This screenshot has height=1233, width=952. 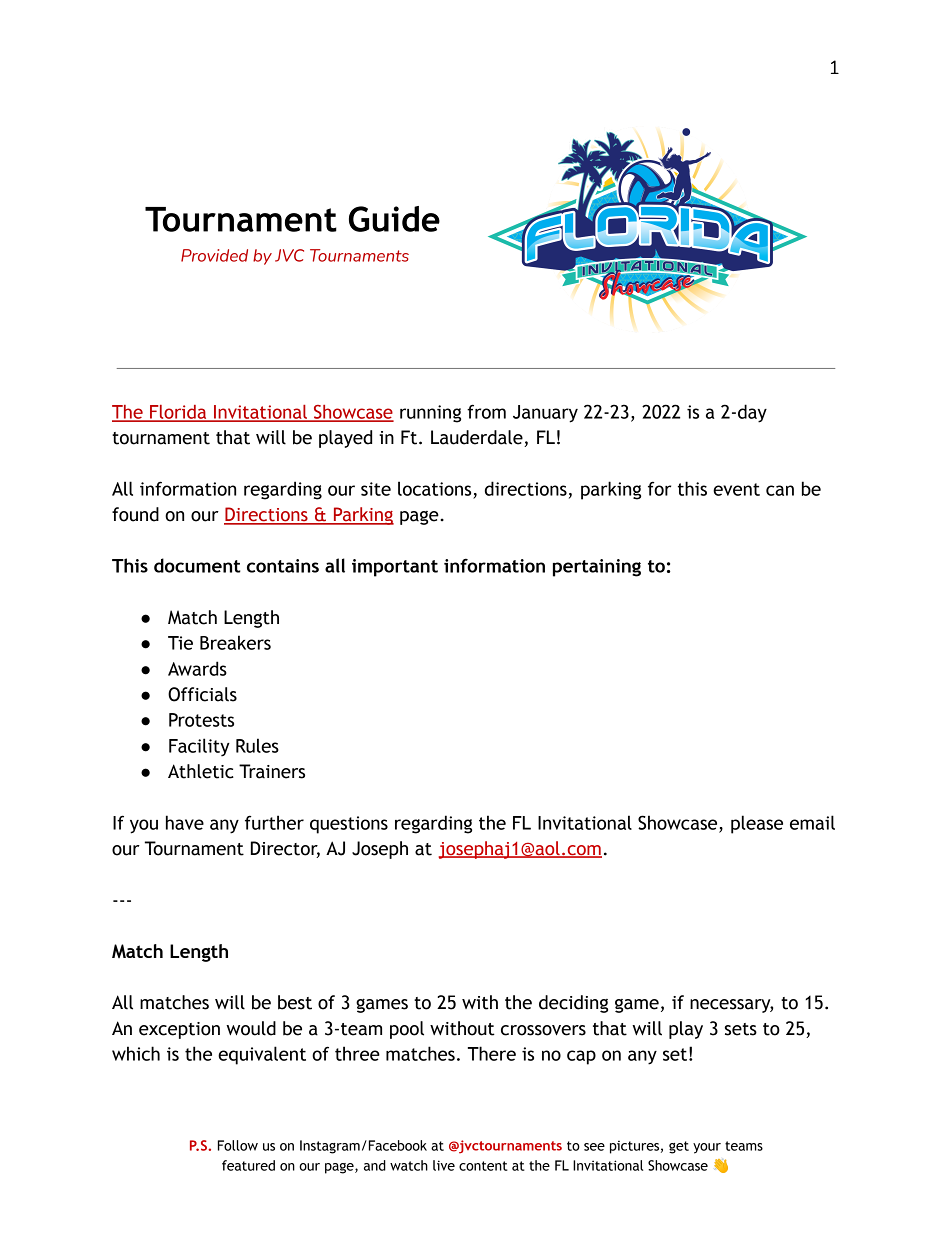 I want to click on your, so click(x=707, y=1148).
